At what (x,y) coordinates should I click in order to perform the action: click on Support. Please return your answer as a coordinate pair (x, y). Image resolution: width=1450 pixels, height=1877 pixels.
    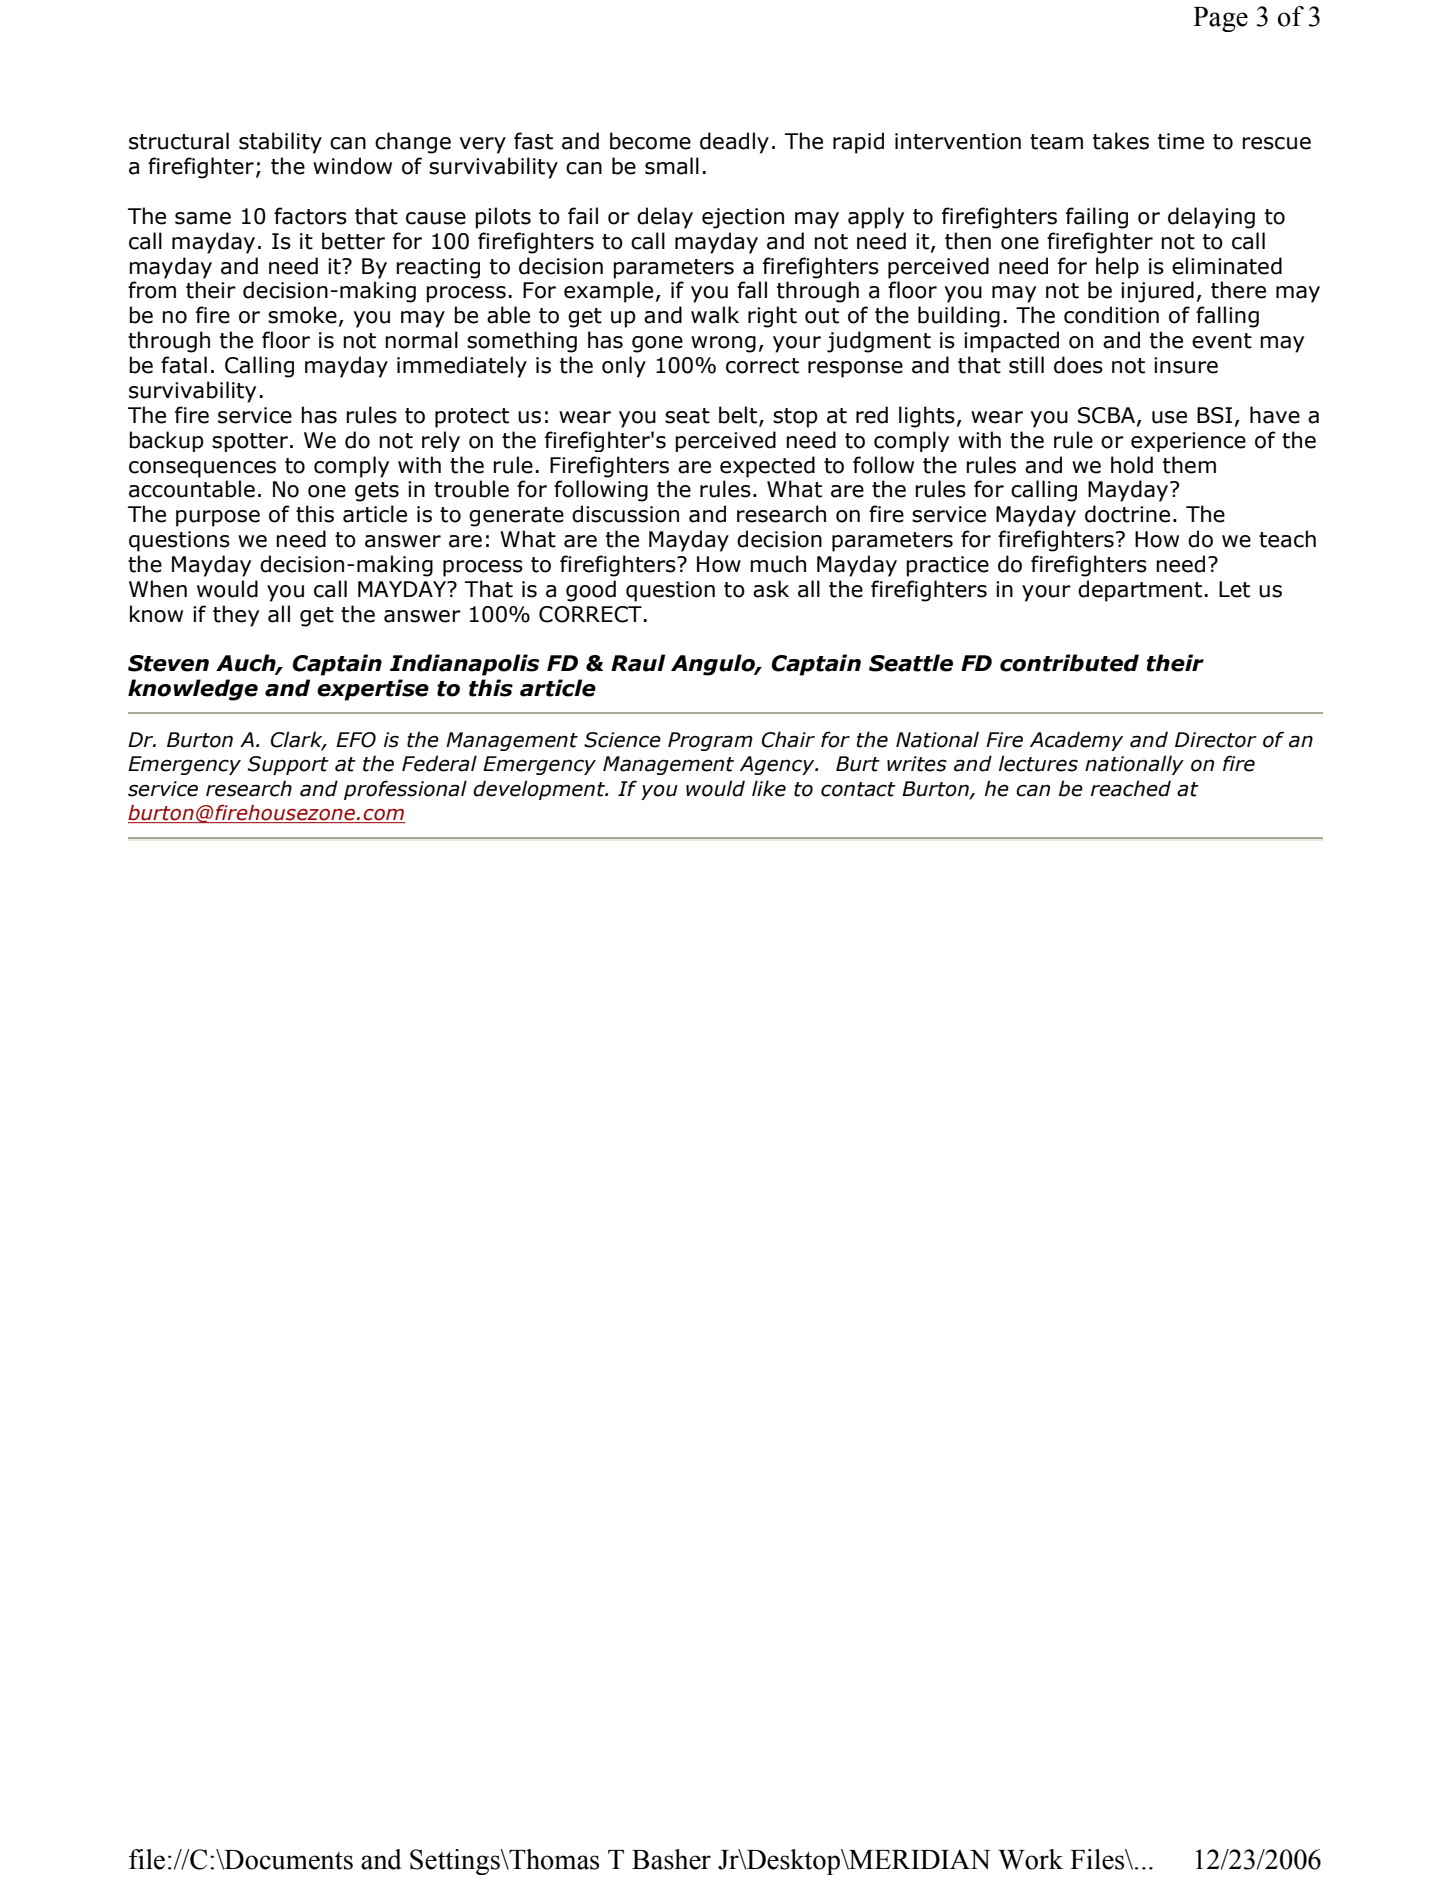
    Looking at the image, I should click on (288, 765).
